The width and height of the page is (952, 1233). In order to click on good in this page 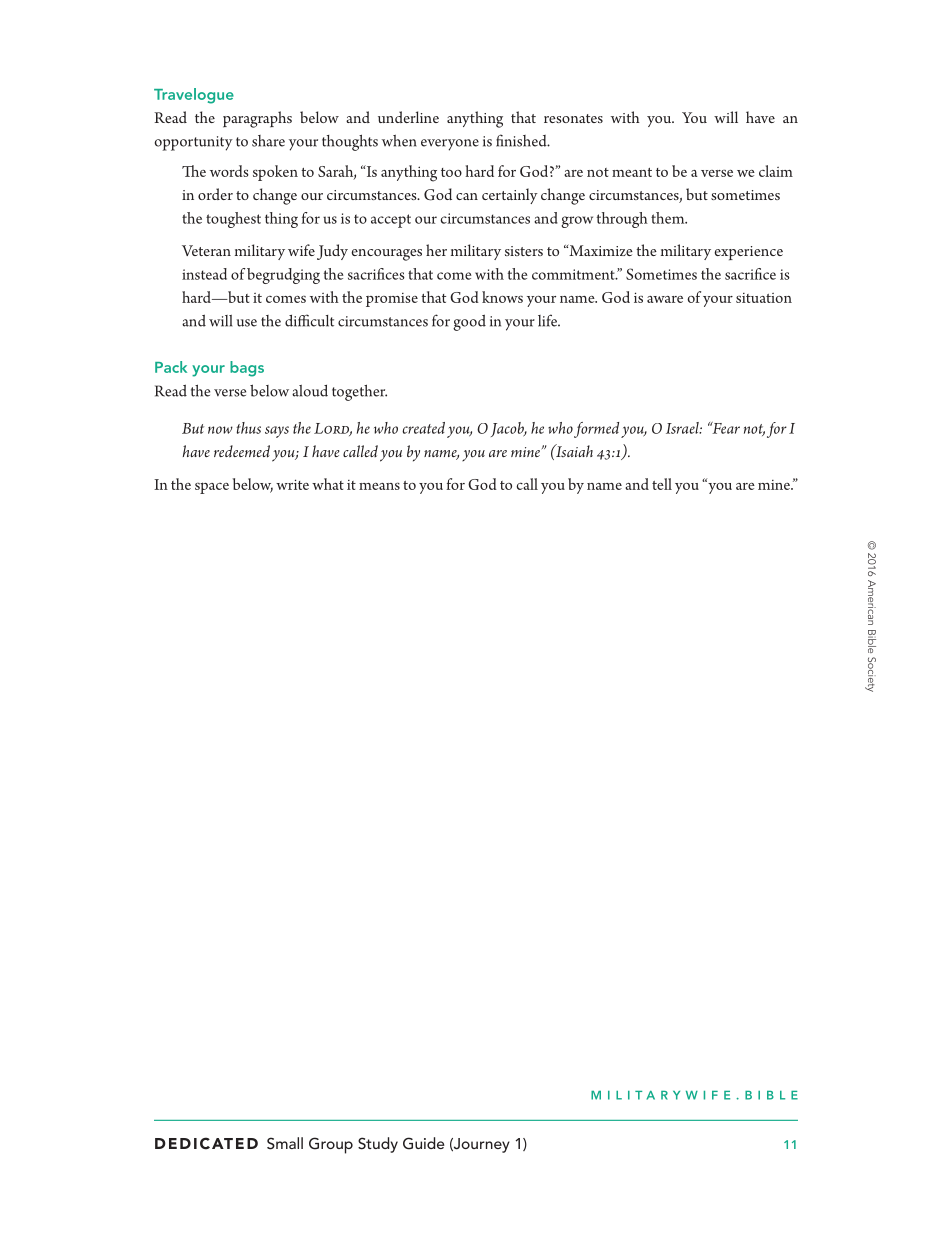, I will do `click(469, 322)`.
